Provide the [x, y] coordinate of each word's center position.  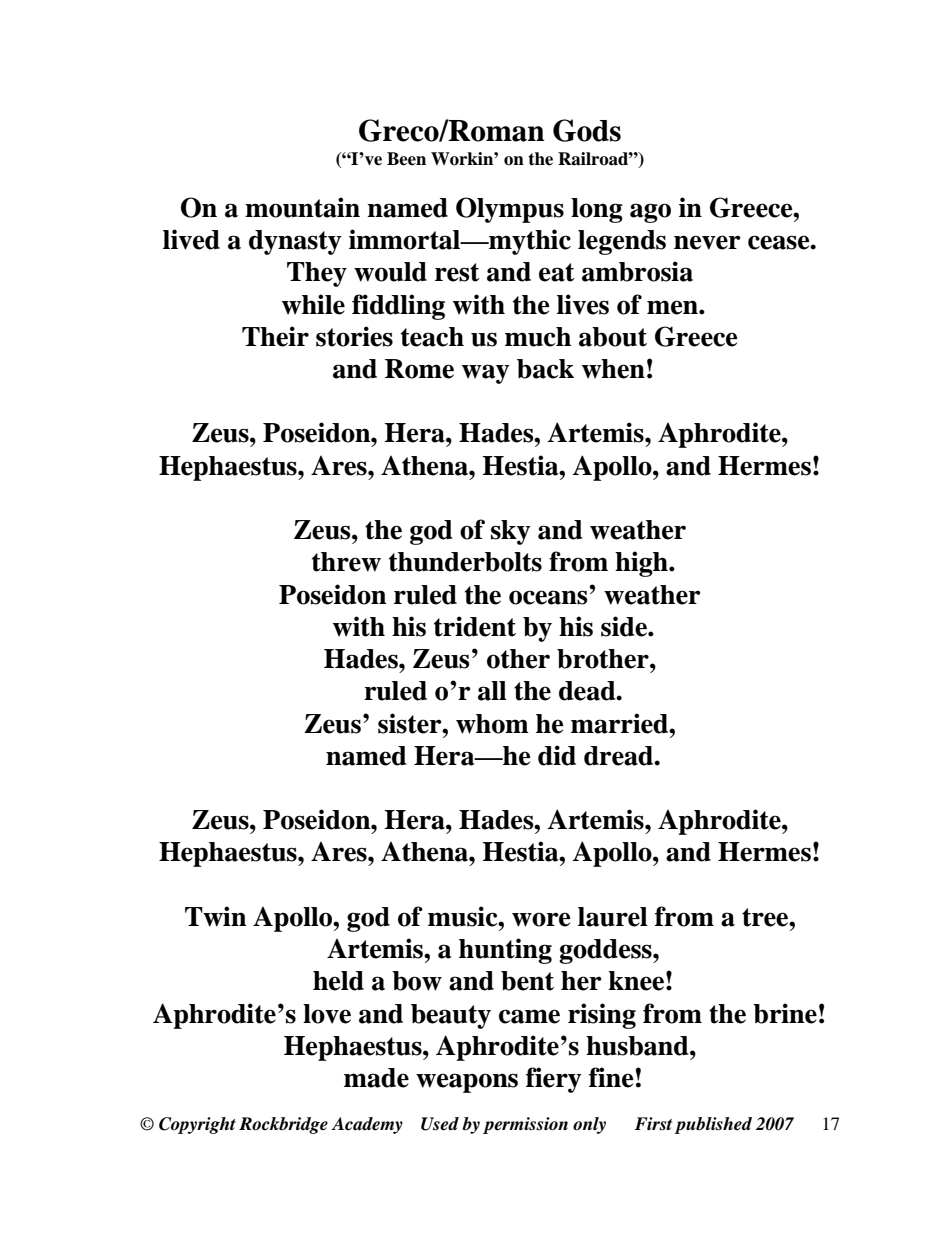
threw [346, 562]
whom [492, 724]
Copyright [197, 1125]
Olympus [510, 210]
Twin [216, 916]
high [642, 564]
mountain [302, 207]
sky [511, 532]
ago [650, 213]
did [557, 755]
